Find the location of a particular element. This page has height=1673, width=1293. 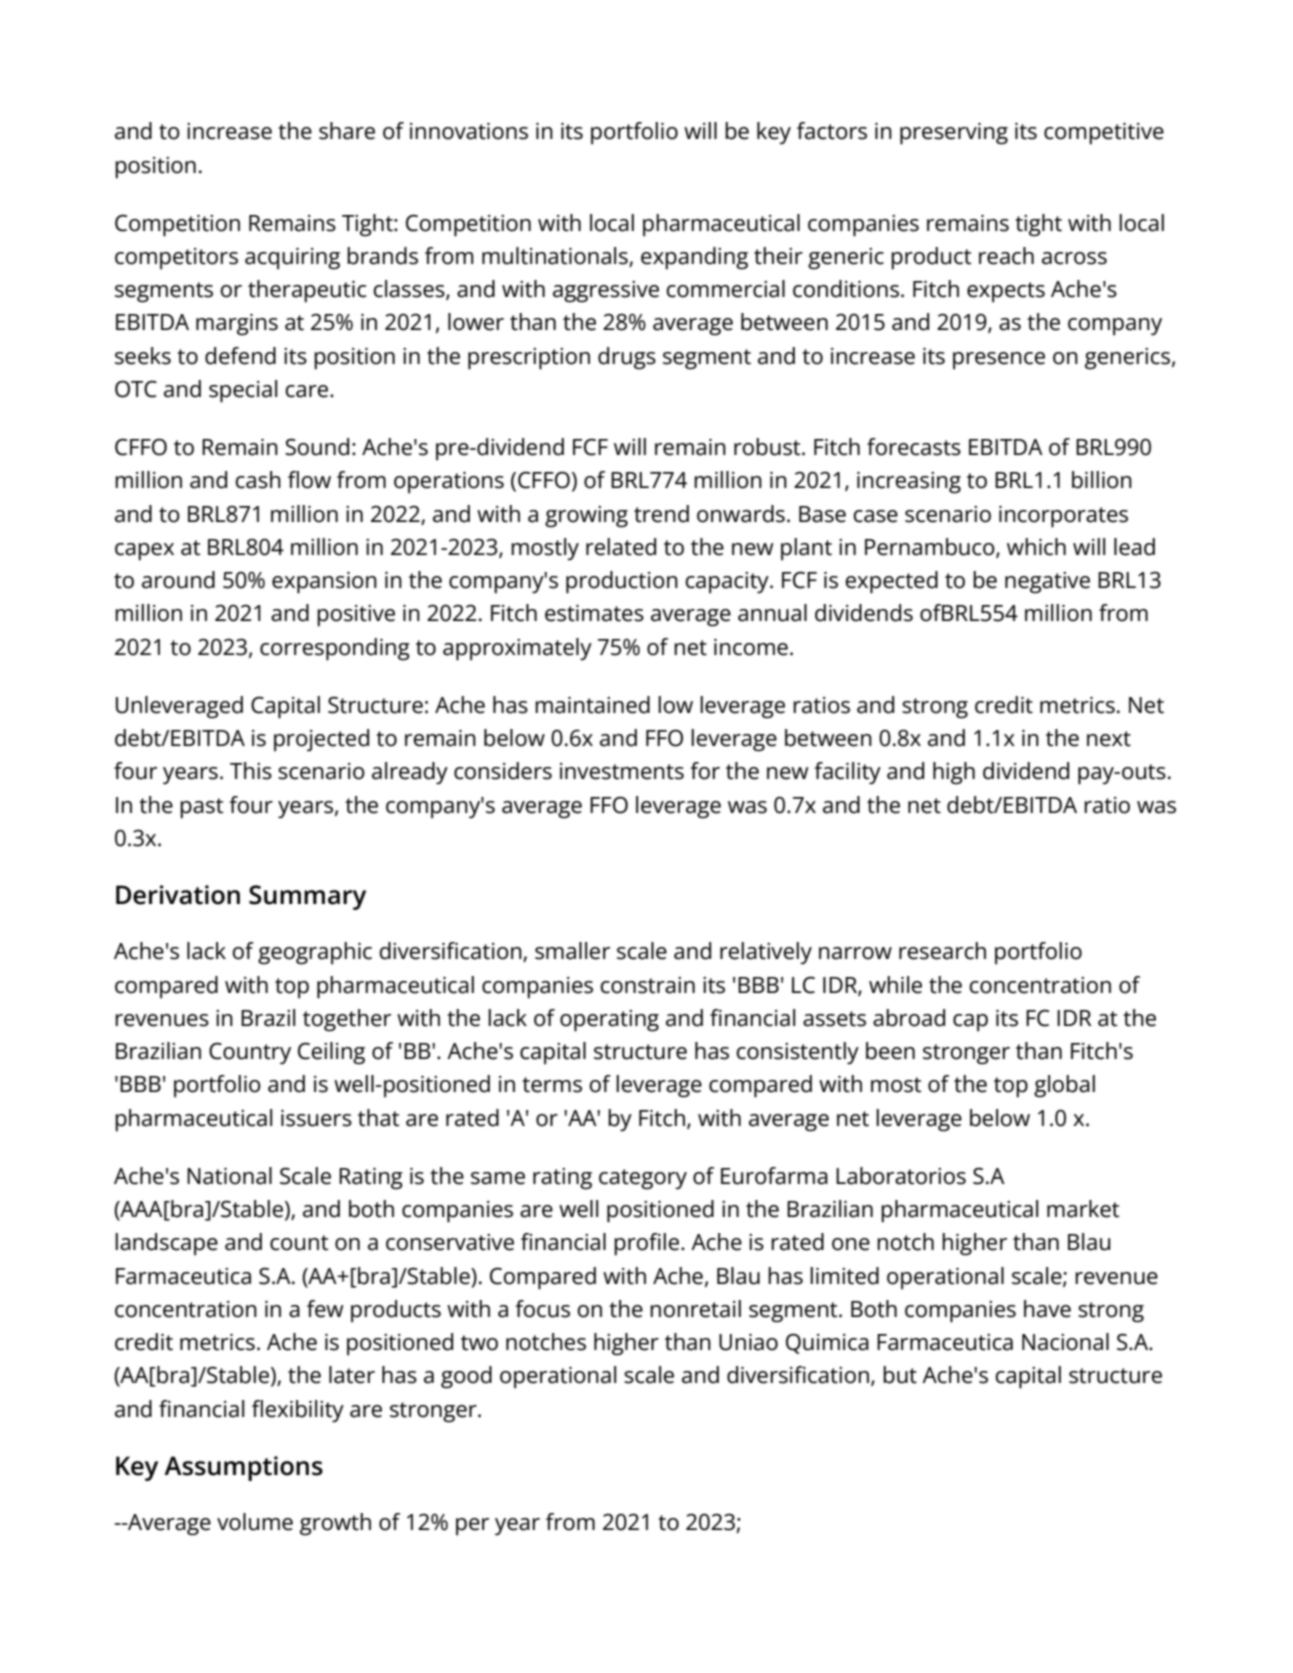

investments is located at coordinates (622, 771).
